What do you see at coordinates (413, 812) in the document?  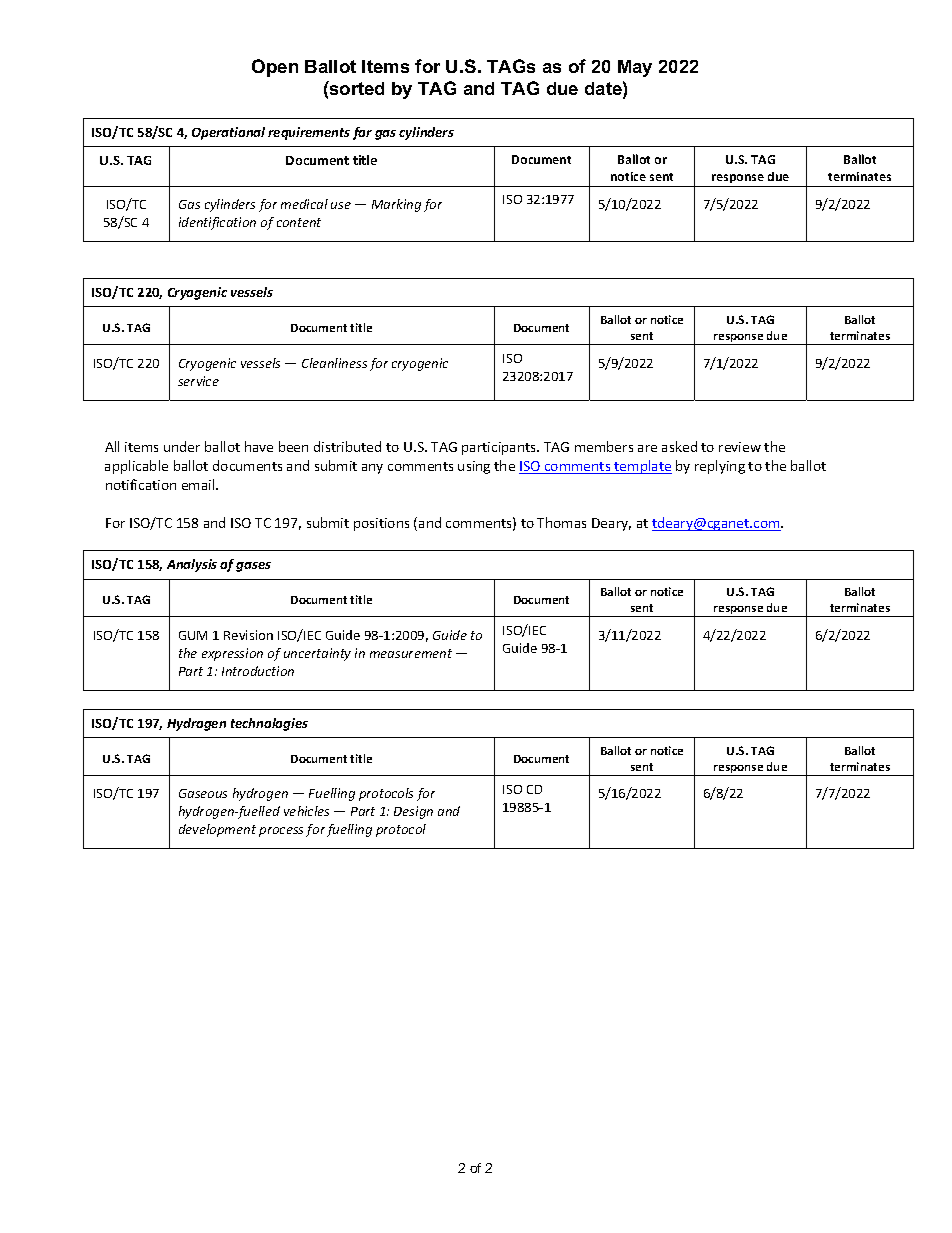 I see `Design` at bounding box center [413, 812].
